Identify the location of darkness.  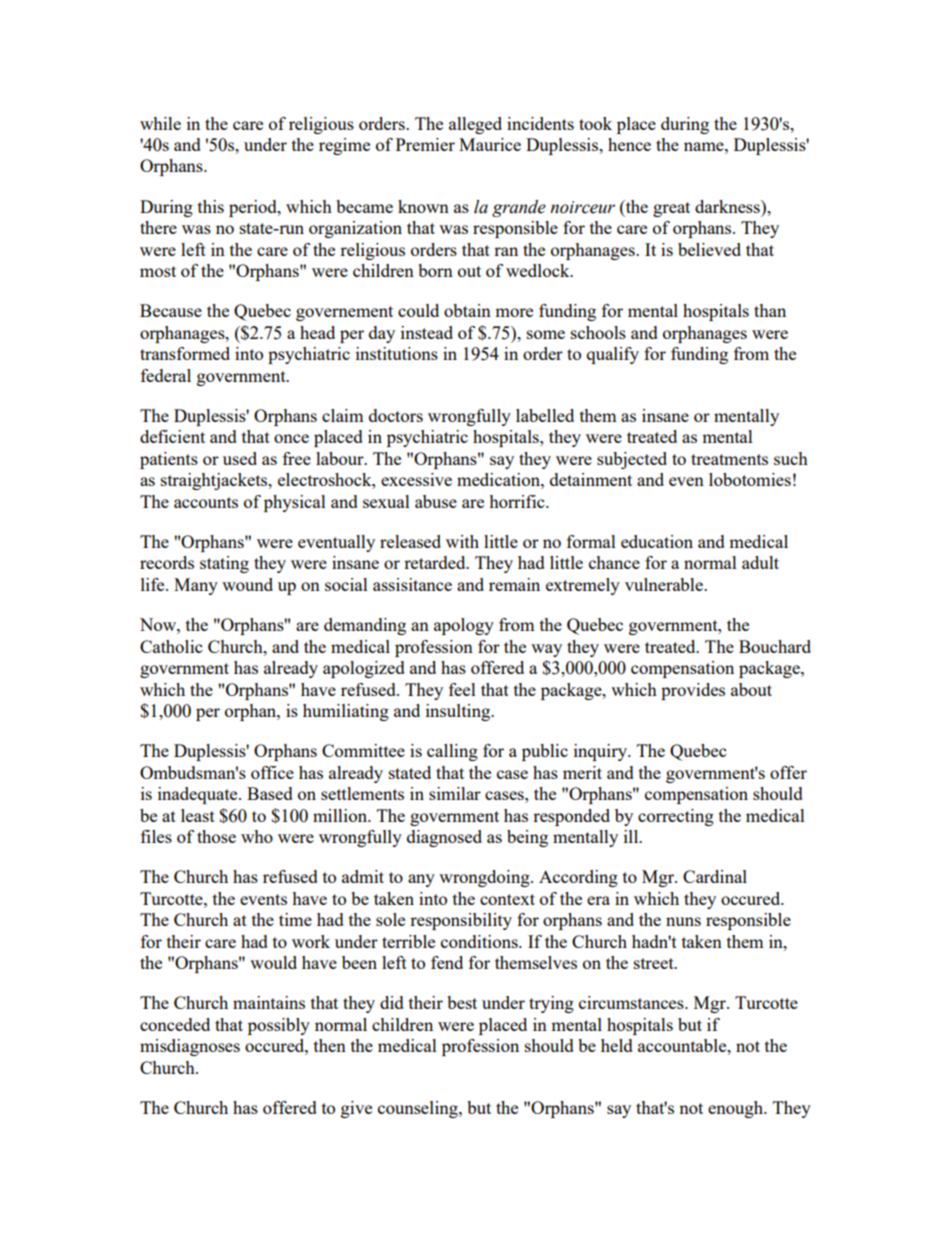
(728, 206).
